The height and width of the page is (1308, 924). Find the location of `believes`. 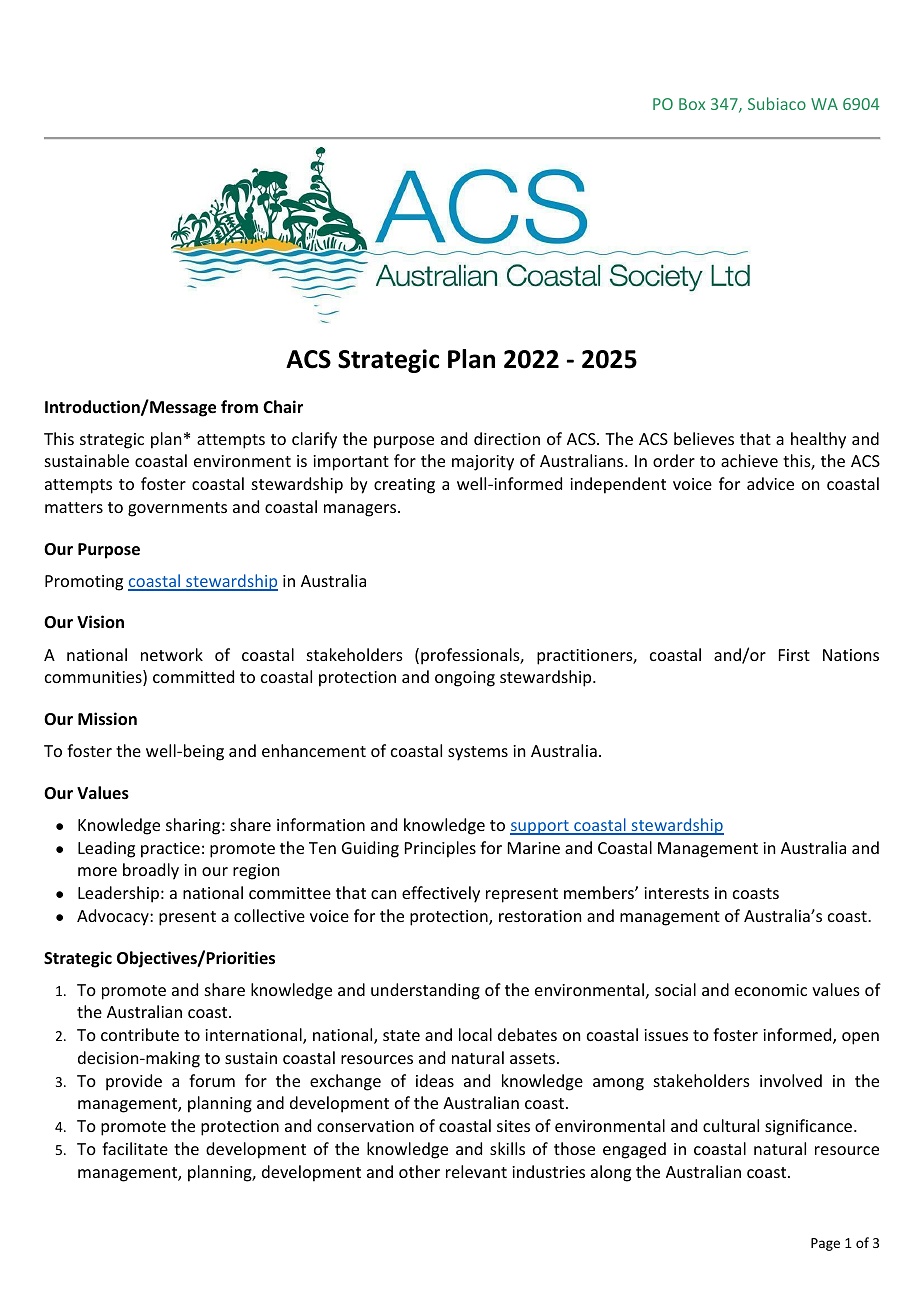

believes is located at coordinates (704, 438).
